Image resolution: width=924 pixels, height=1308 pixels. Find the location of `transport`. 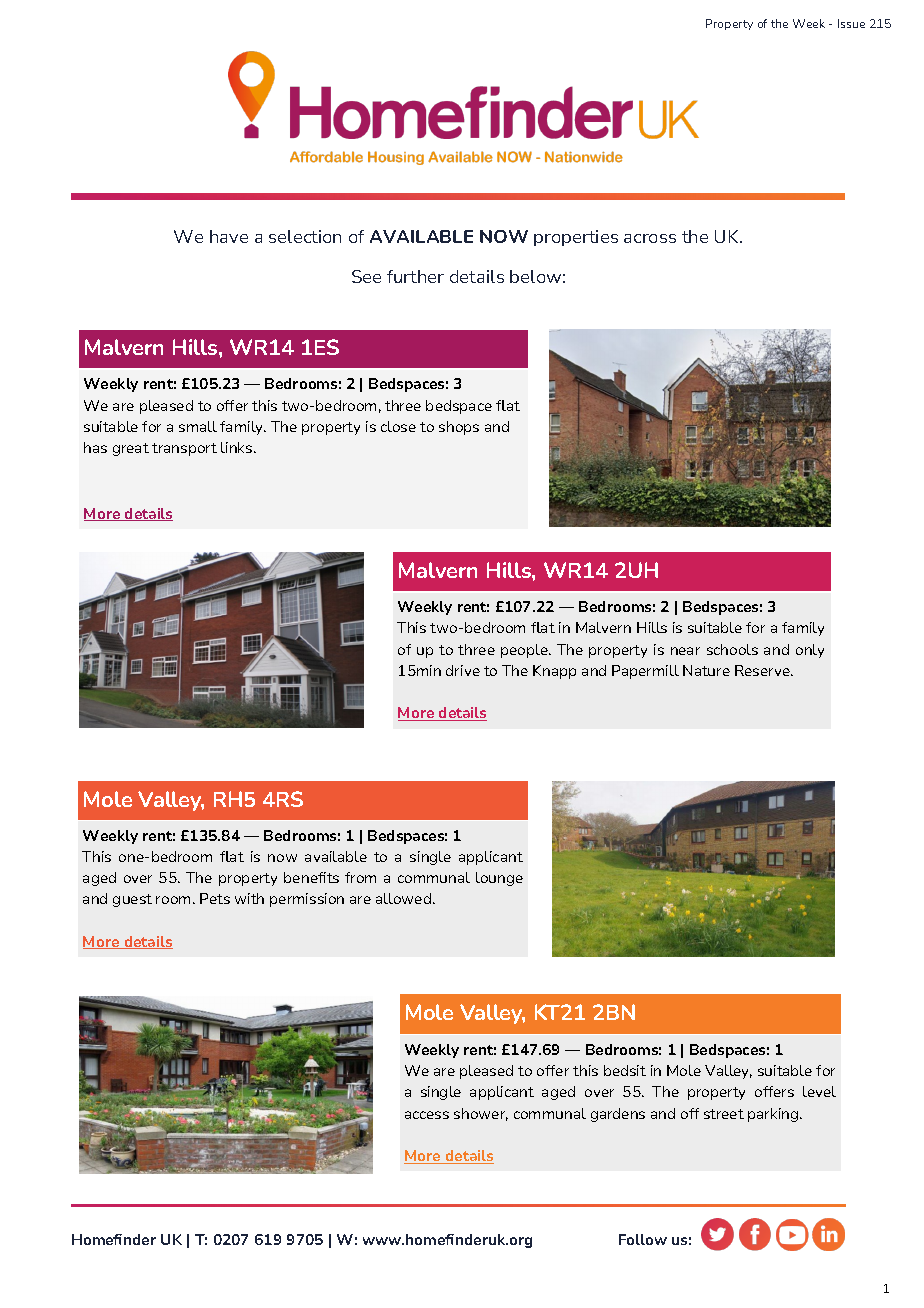

transport is located at coordinates (184, 449).
